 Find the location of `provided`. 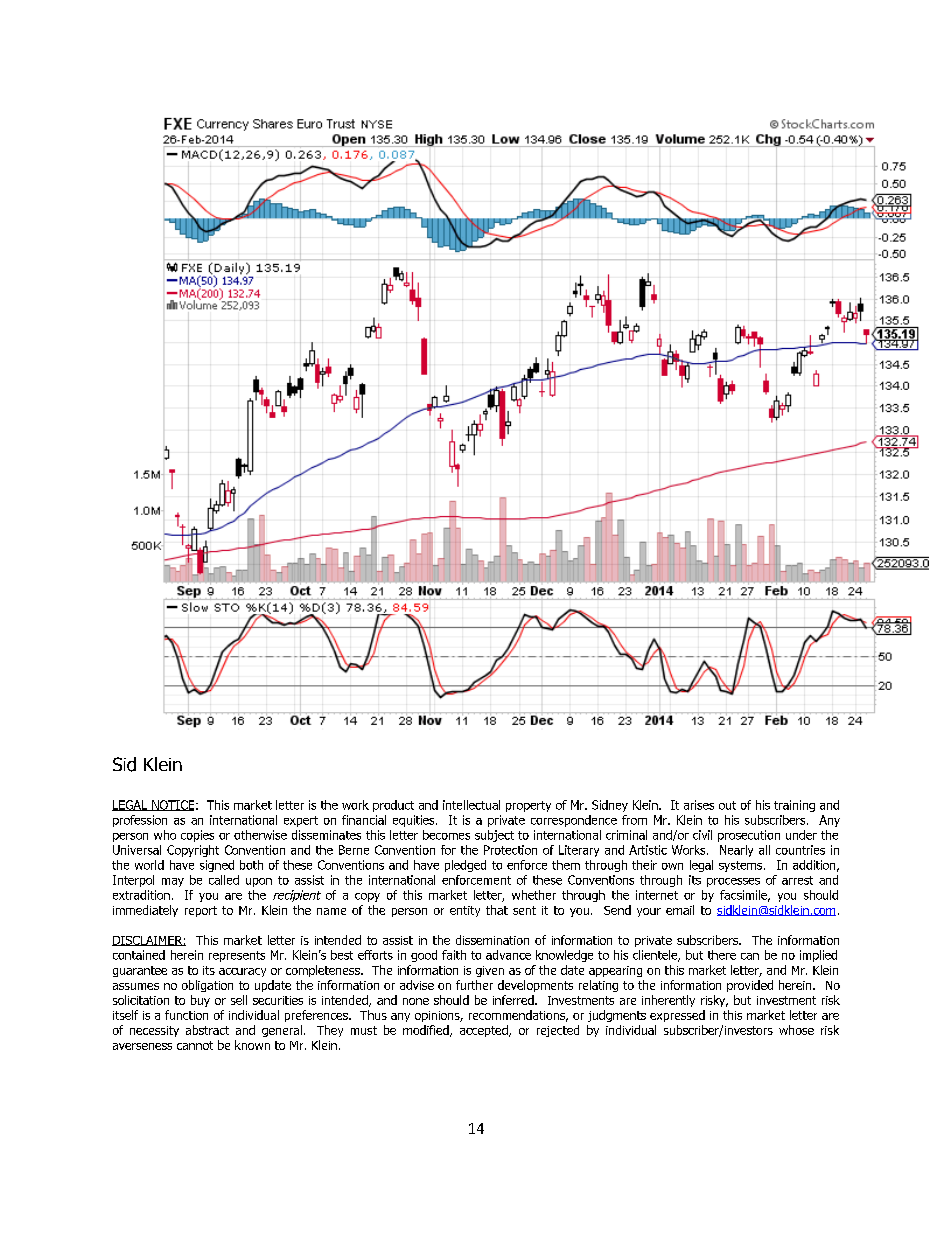

provided is located at coordinates (750, 986).
